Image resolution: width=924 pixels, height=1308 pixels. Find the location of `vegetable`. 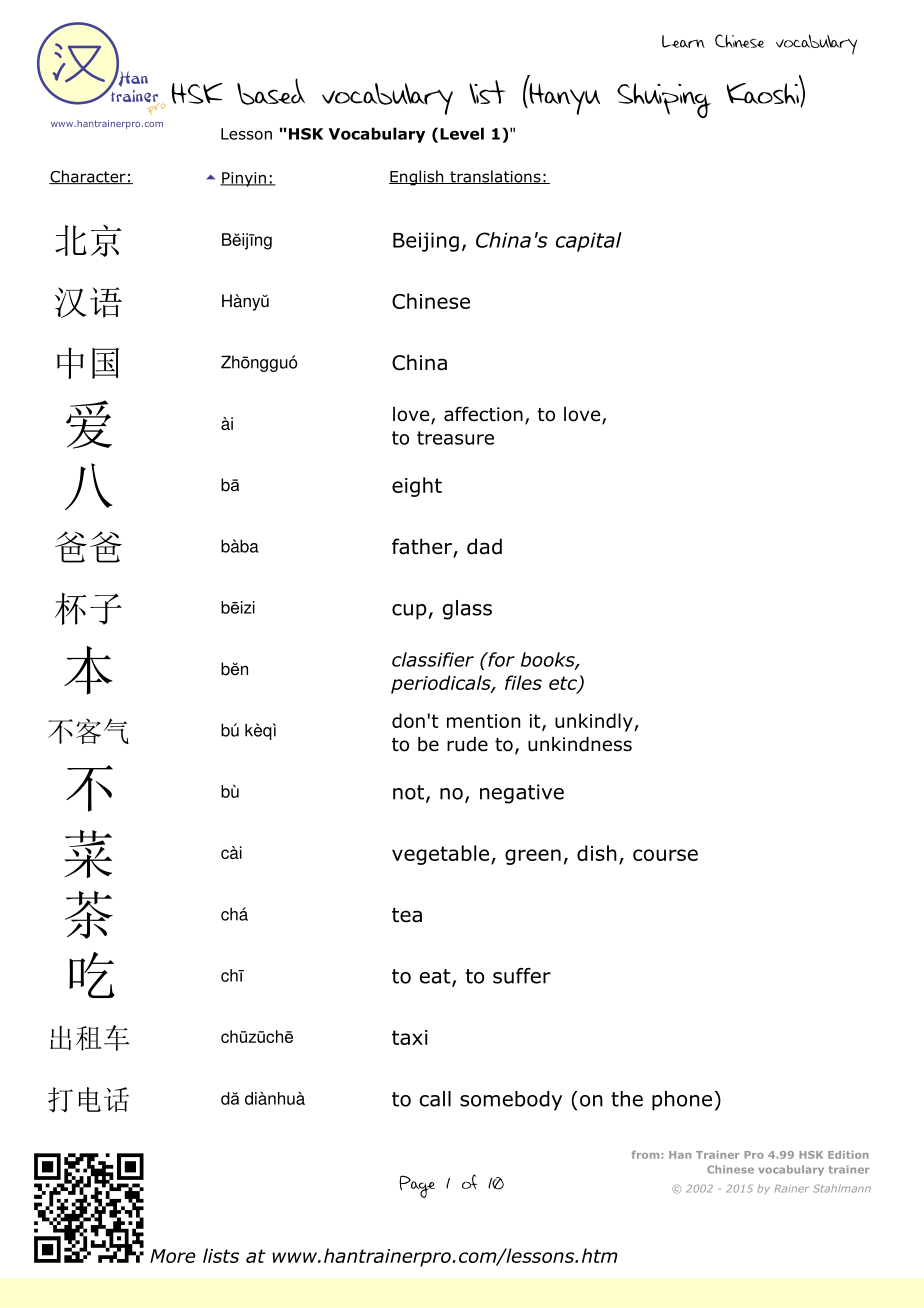

vegetable is located at coordinates (440, 855).
